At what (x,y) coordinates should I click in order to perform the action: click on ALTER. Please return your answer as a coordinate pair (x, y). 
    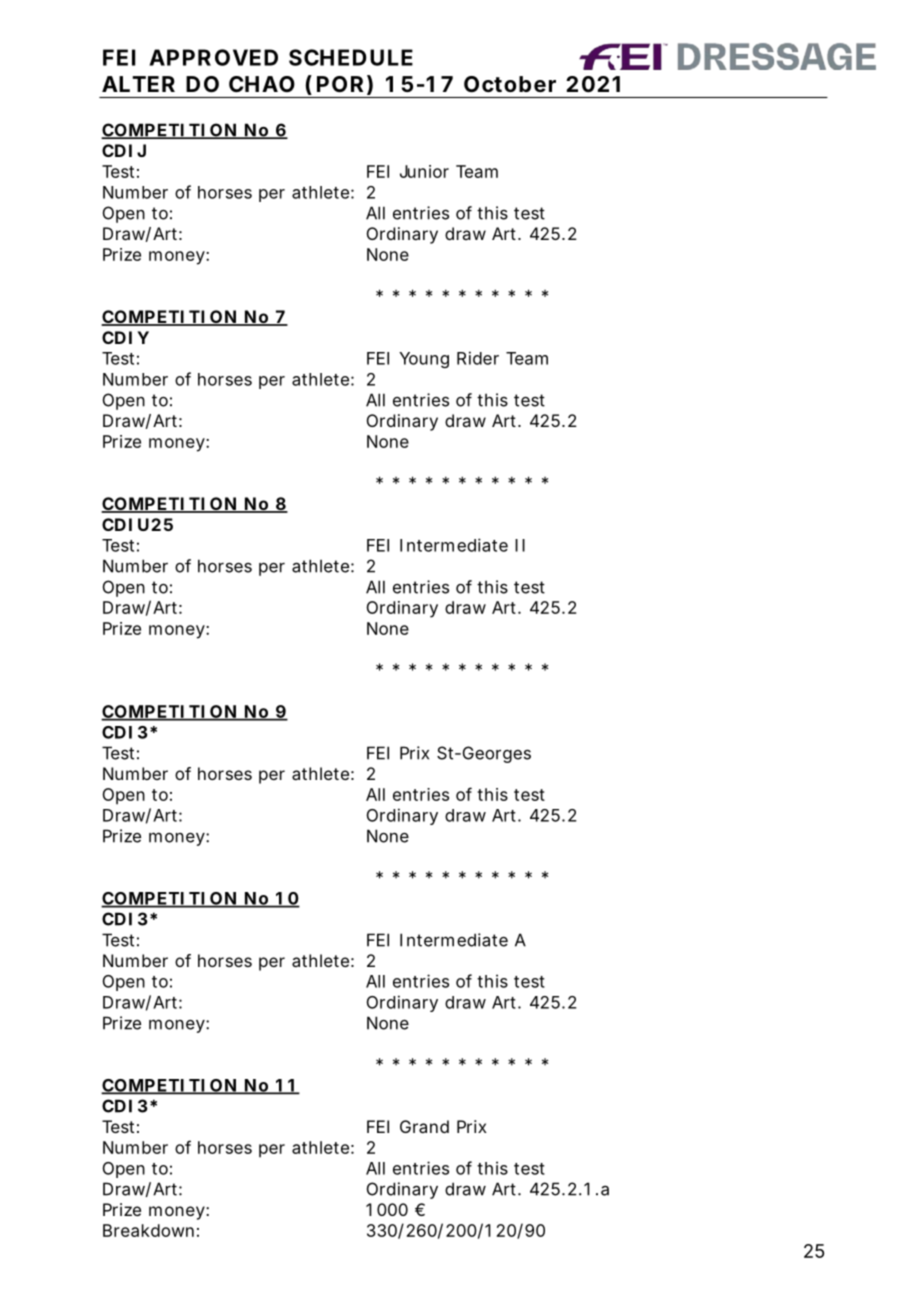
    Looking at the image, I should click on (138, 84).
